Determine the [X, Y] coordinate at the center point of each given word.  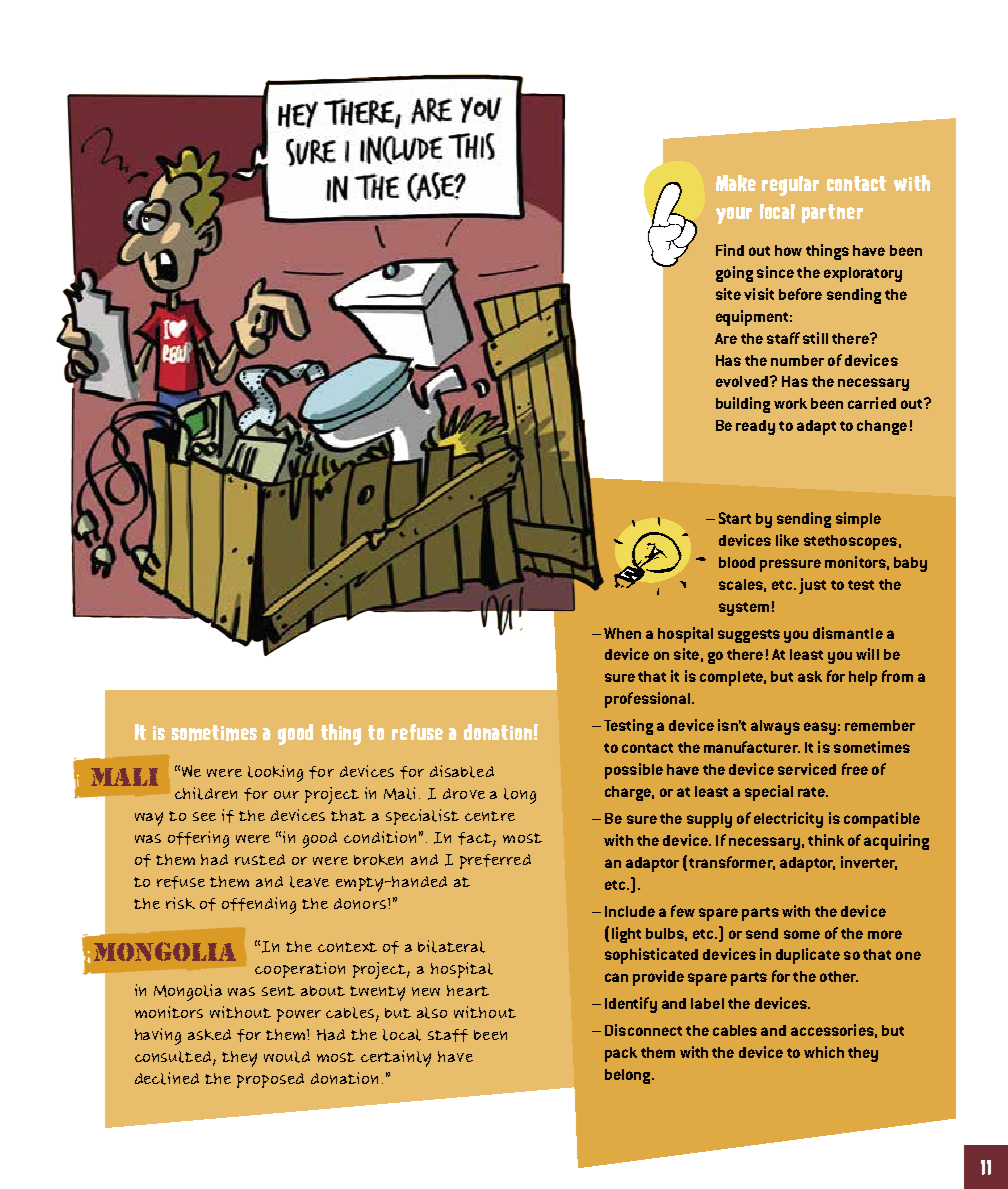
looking [275, 773]
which [824, 1052]
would [287, 1057]
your [734, 215]
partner [832, 213]
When [622, 633]
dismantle [848, 633]
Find [730, 250]
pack [621, 1054]
